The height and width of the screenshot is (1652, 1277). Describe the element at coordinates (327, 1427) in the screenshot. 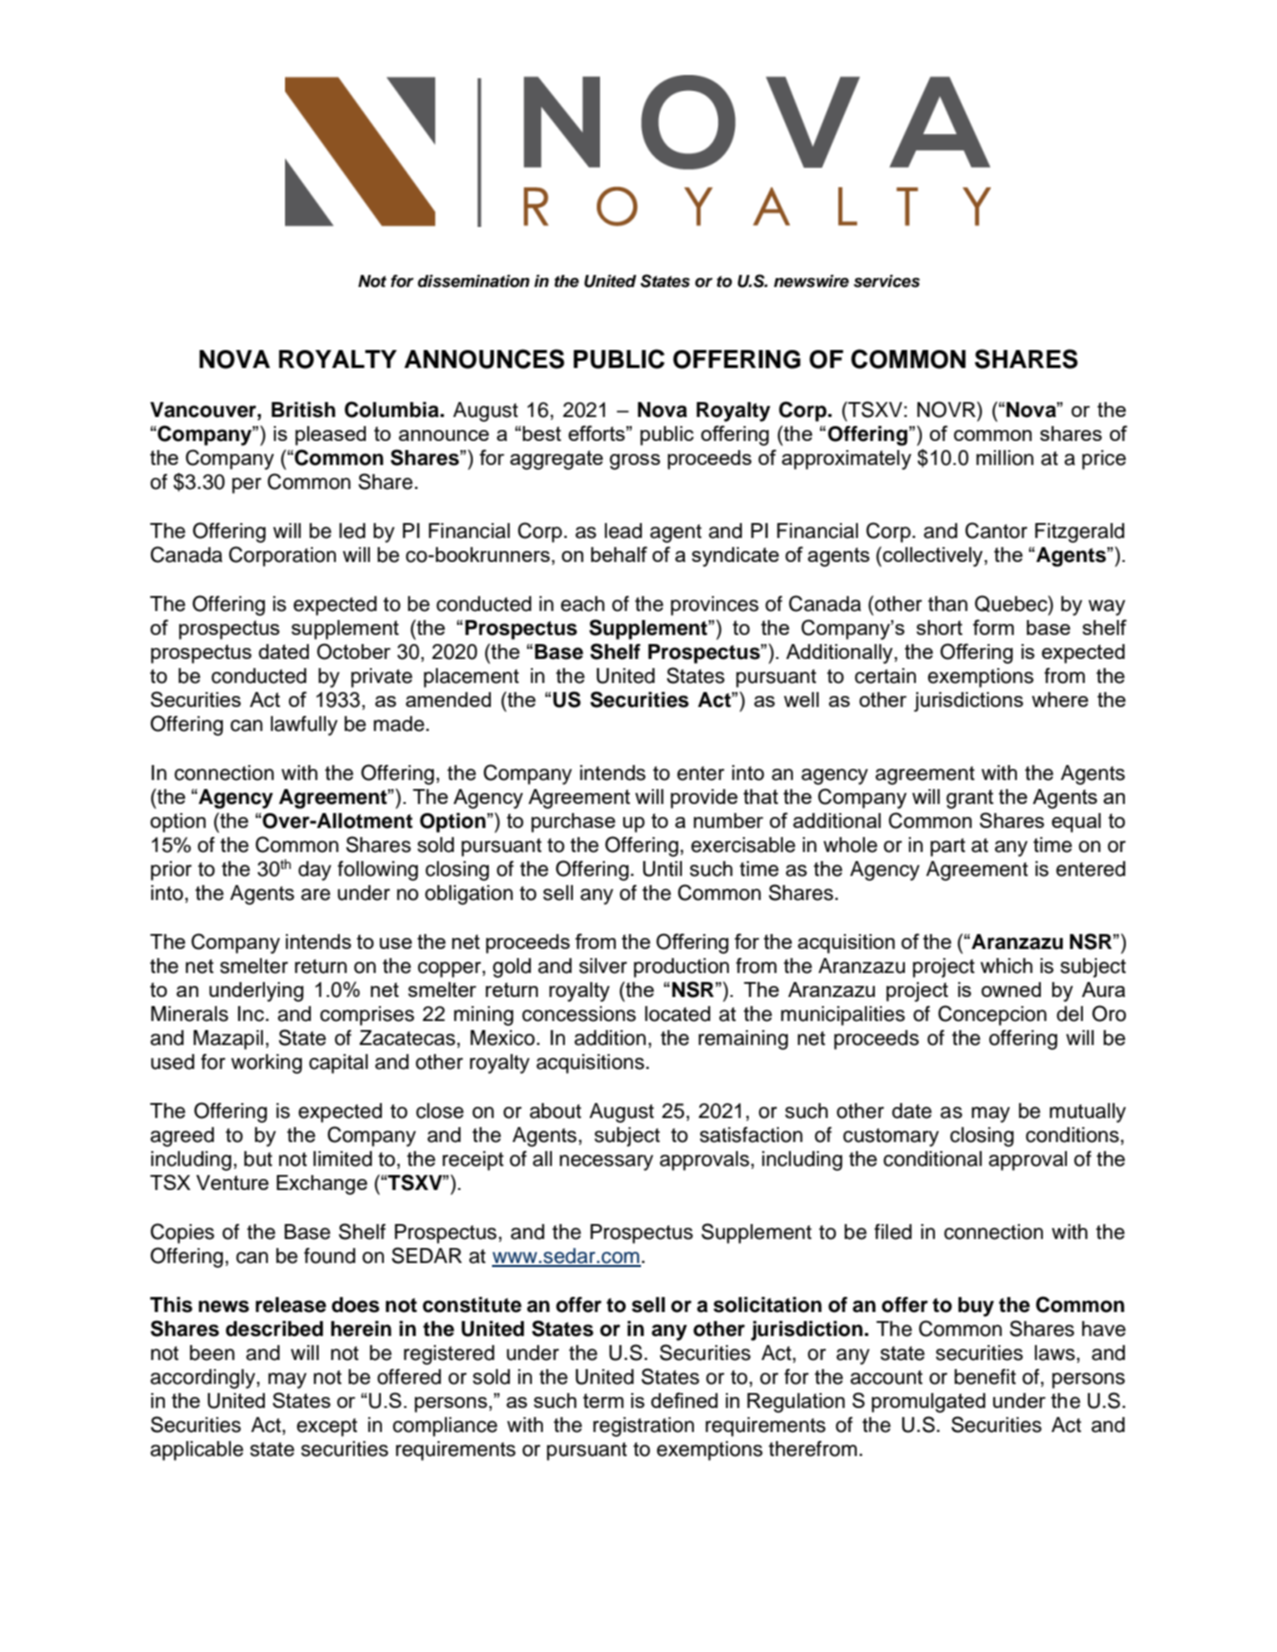

I see `except` at that location.
